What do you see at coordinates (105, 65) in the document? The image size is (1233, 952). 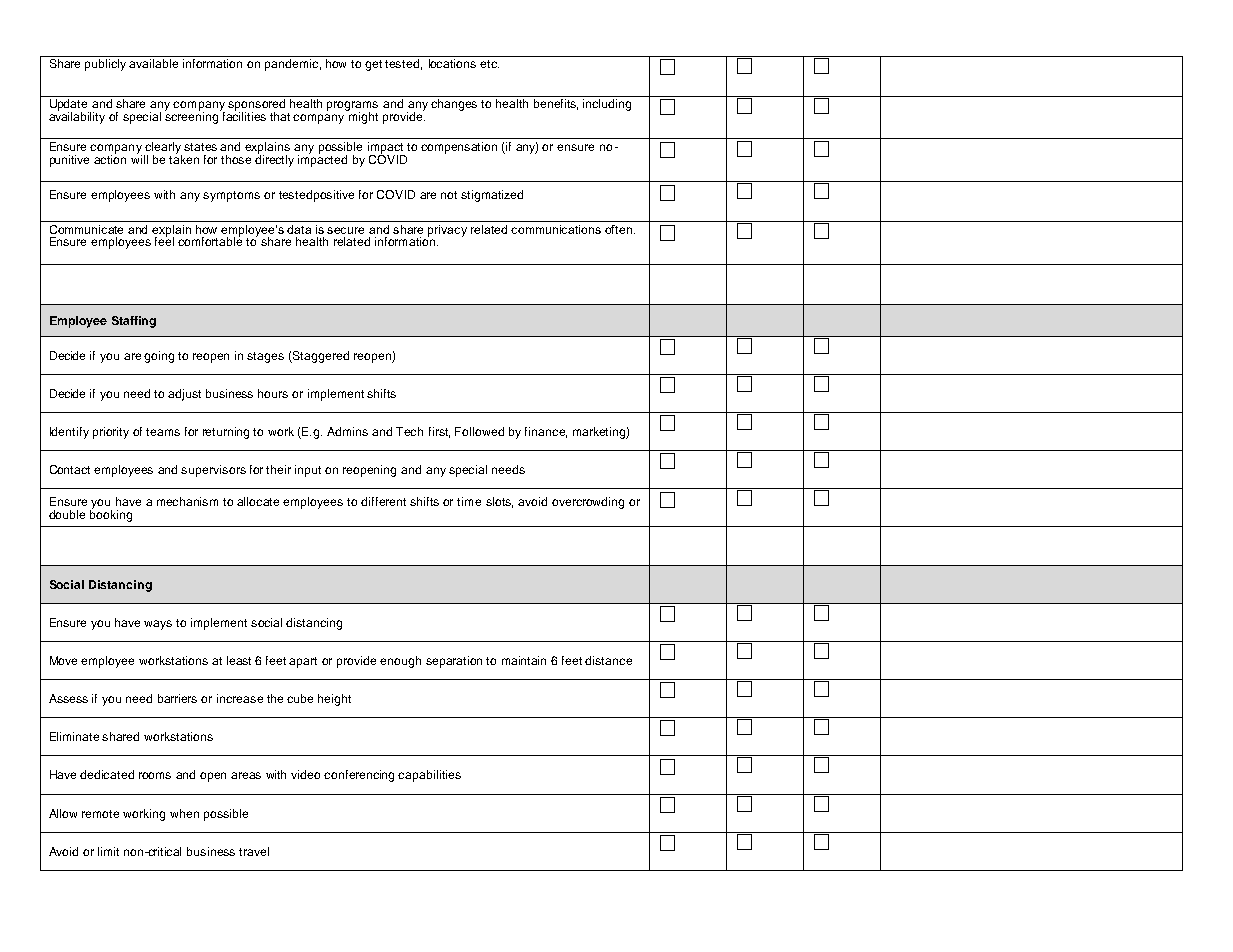 I see `publicly` at bounding box center [105, 65].
